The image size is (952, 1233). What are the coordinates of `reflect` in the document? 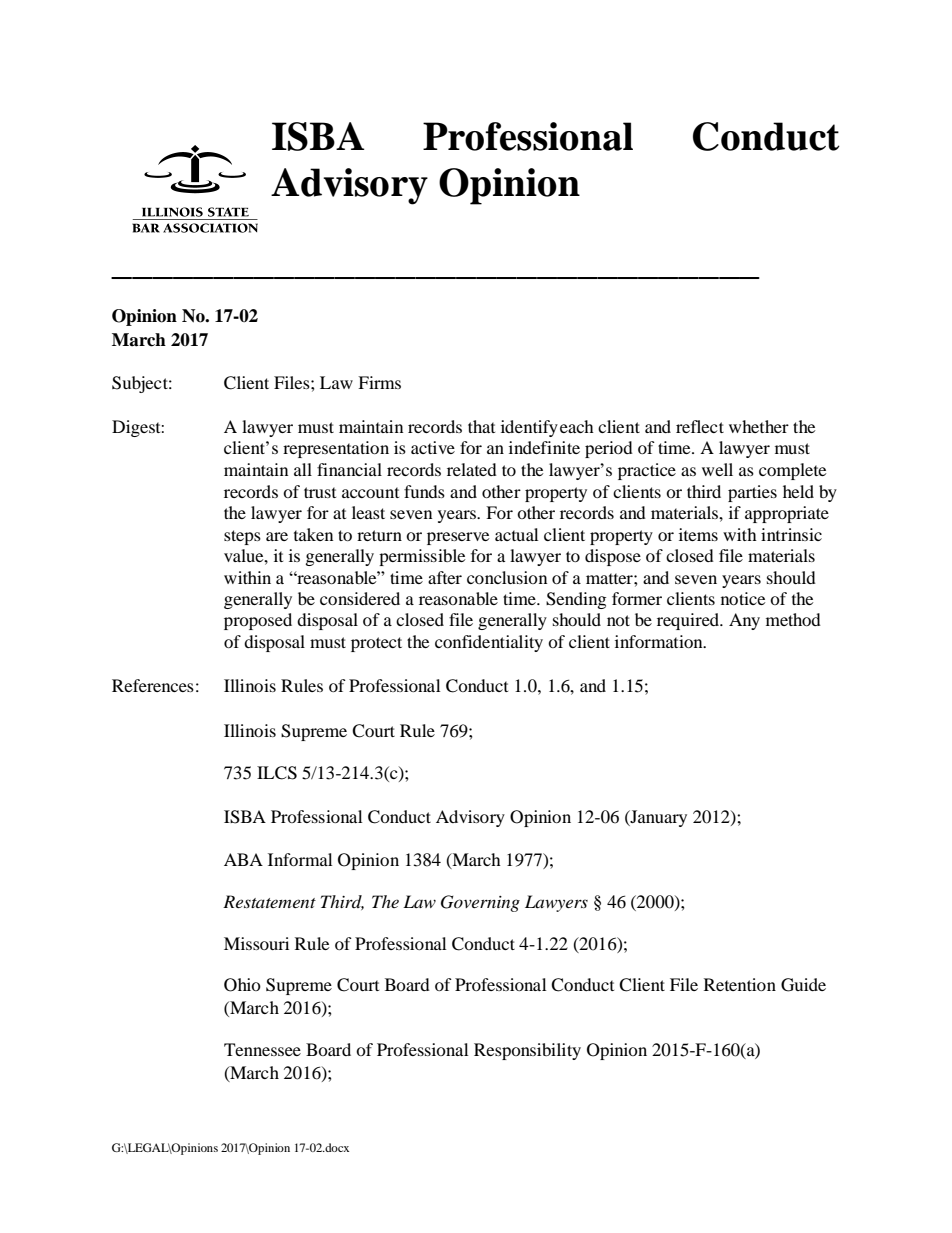 It's located at (700, 426).
